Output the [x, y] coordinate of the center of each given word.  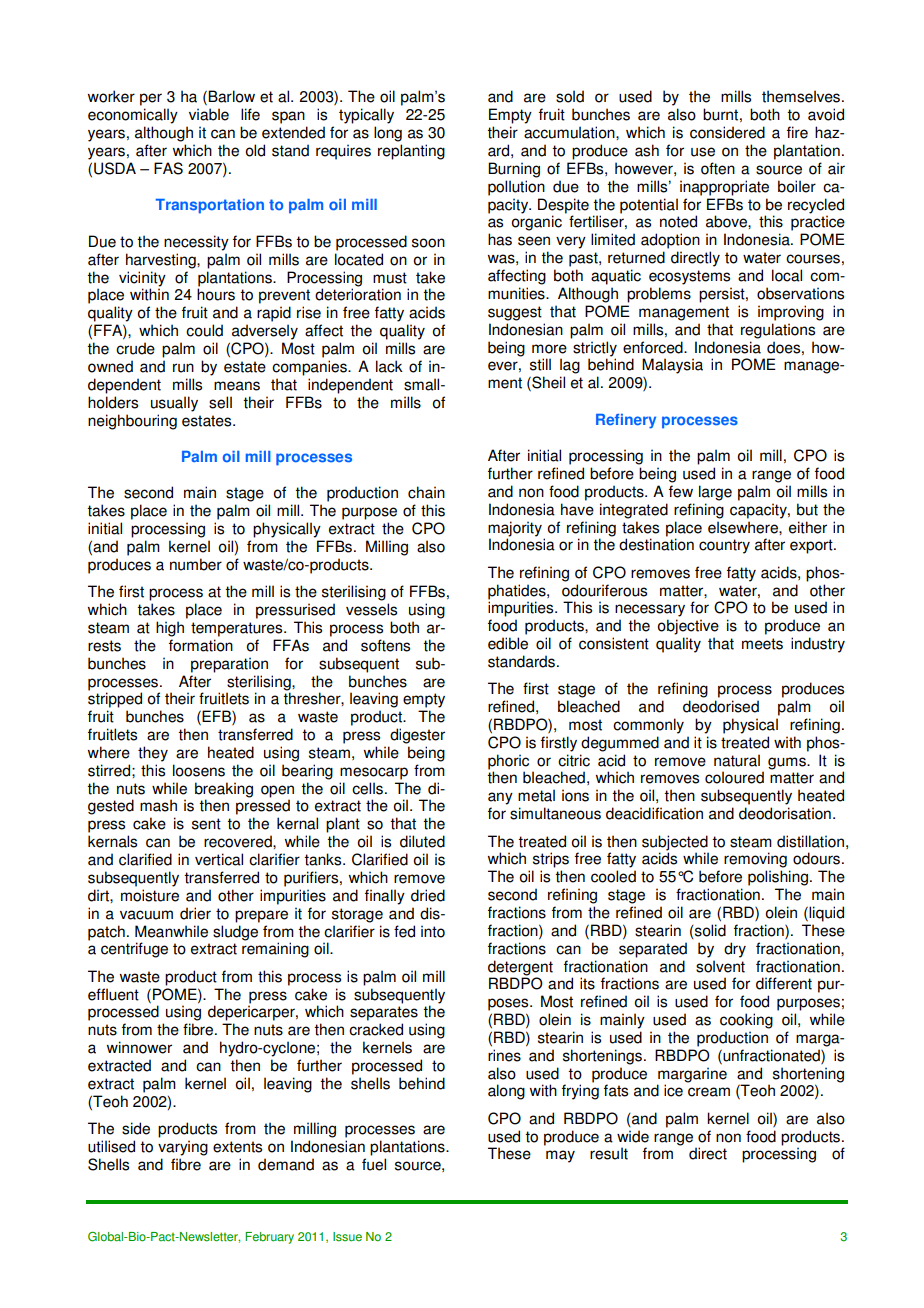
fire [797, 132]
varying [183, 1148]
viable [209, 114]
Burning [514, 170]
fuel [374, 1164]
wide [633, 1136]
